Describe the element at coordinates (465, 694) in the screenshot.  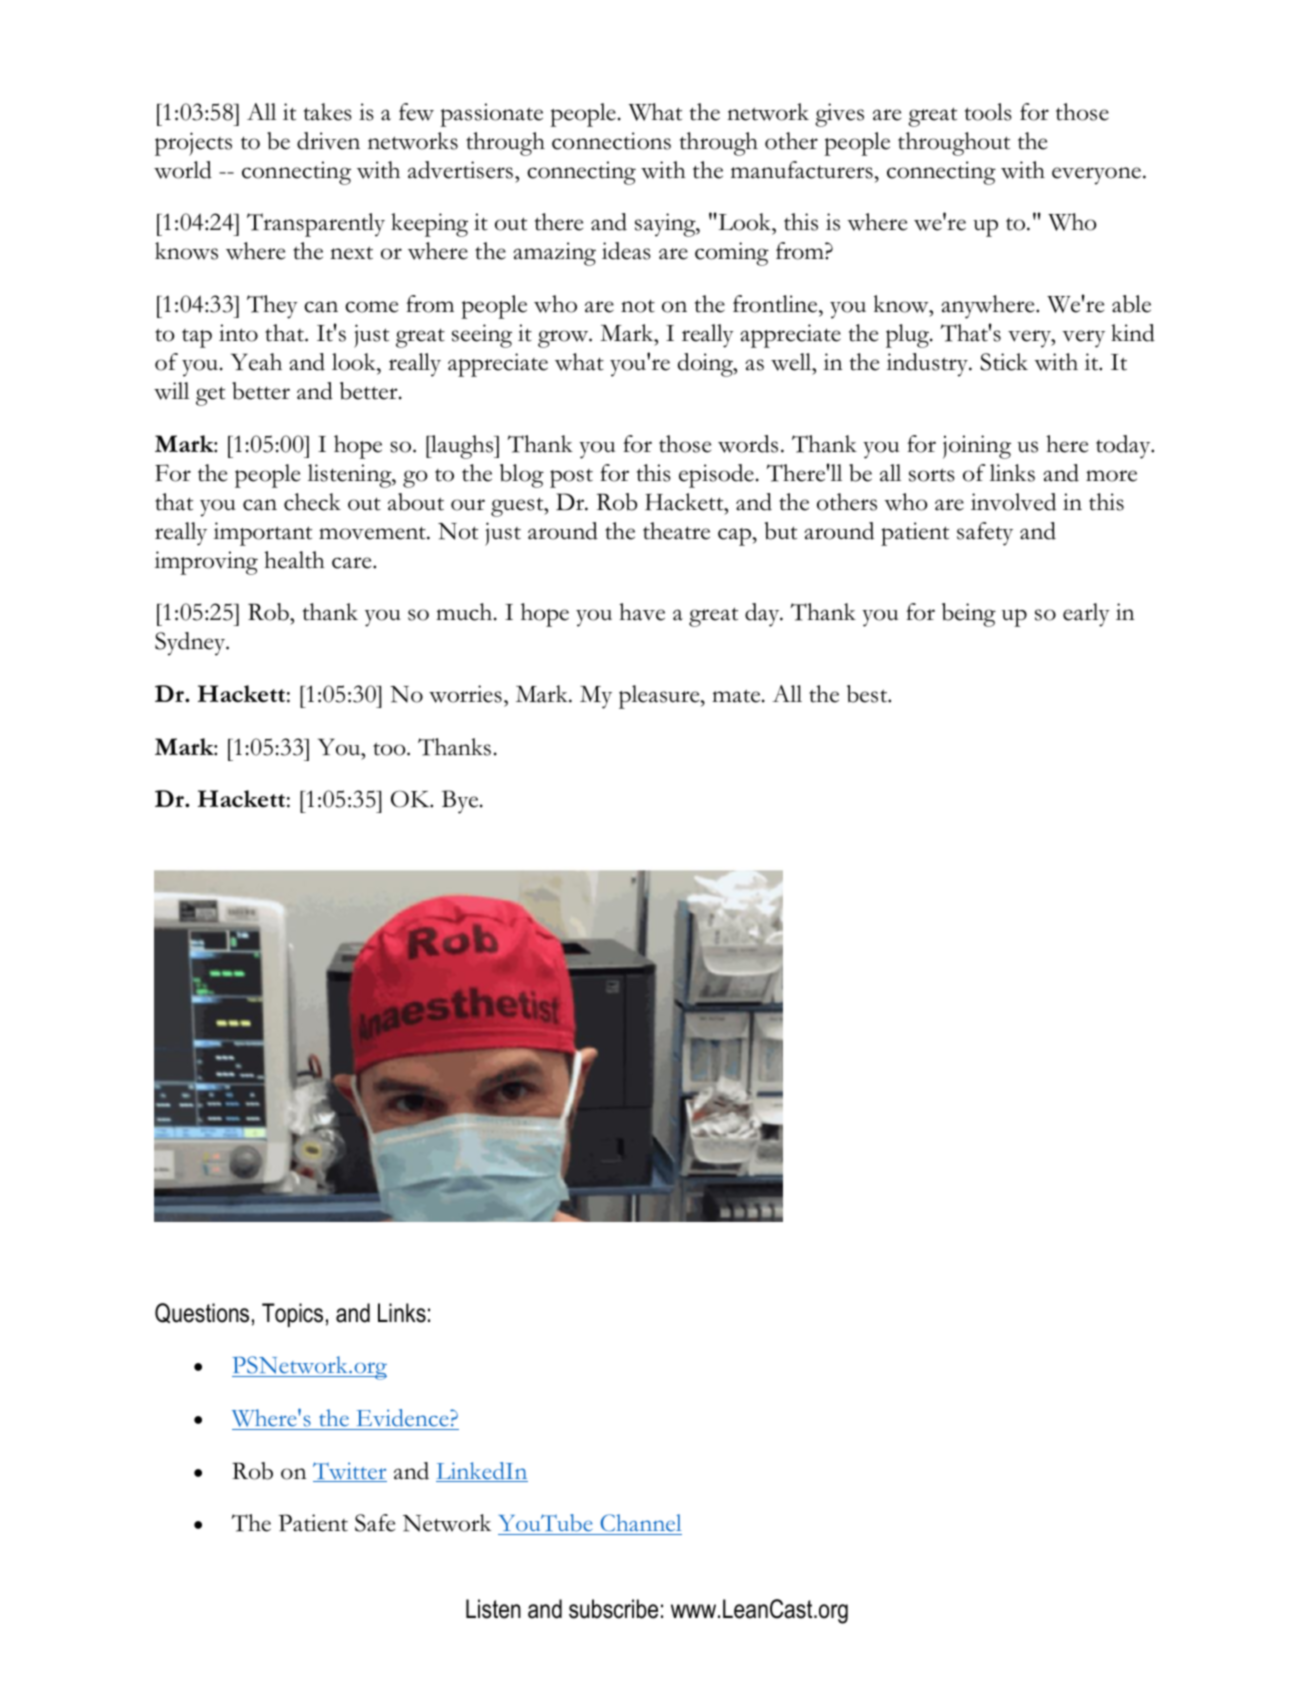
I see `worries` at that location.
